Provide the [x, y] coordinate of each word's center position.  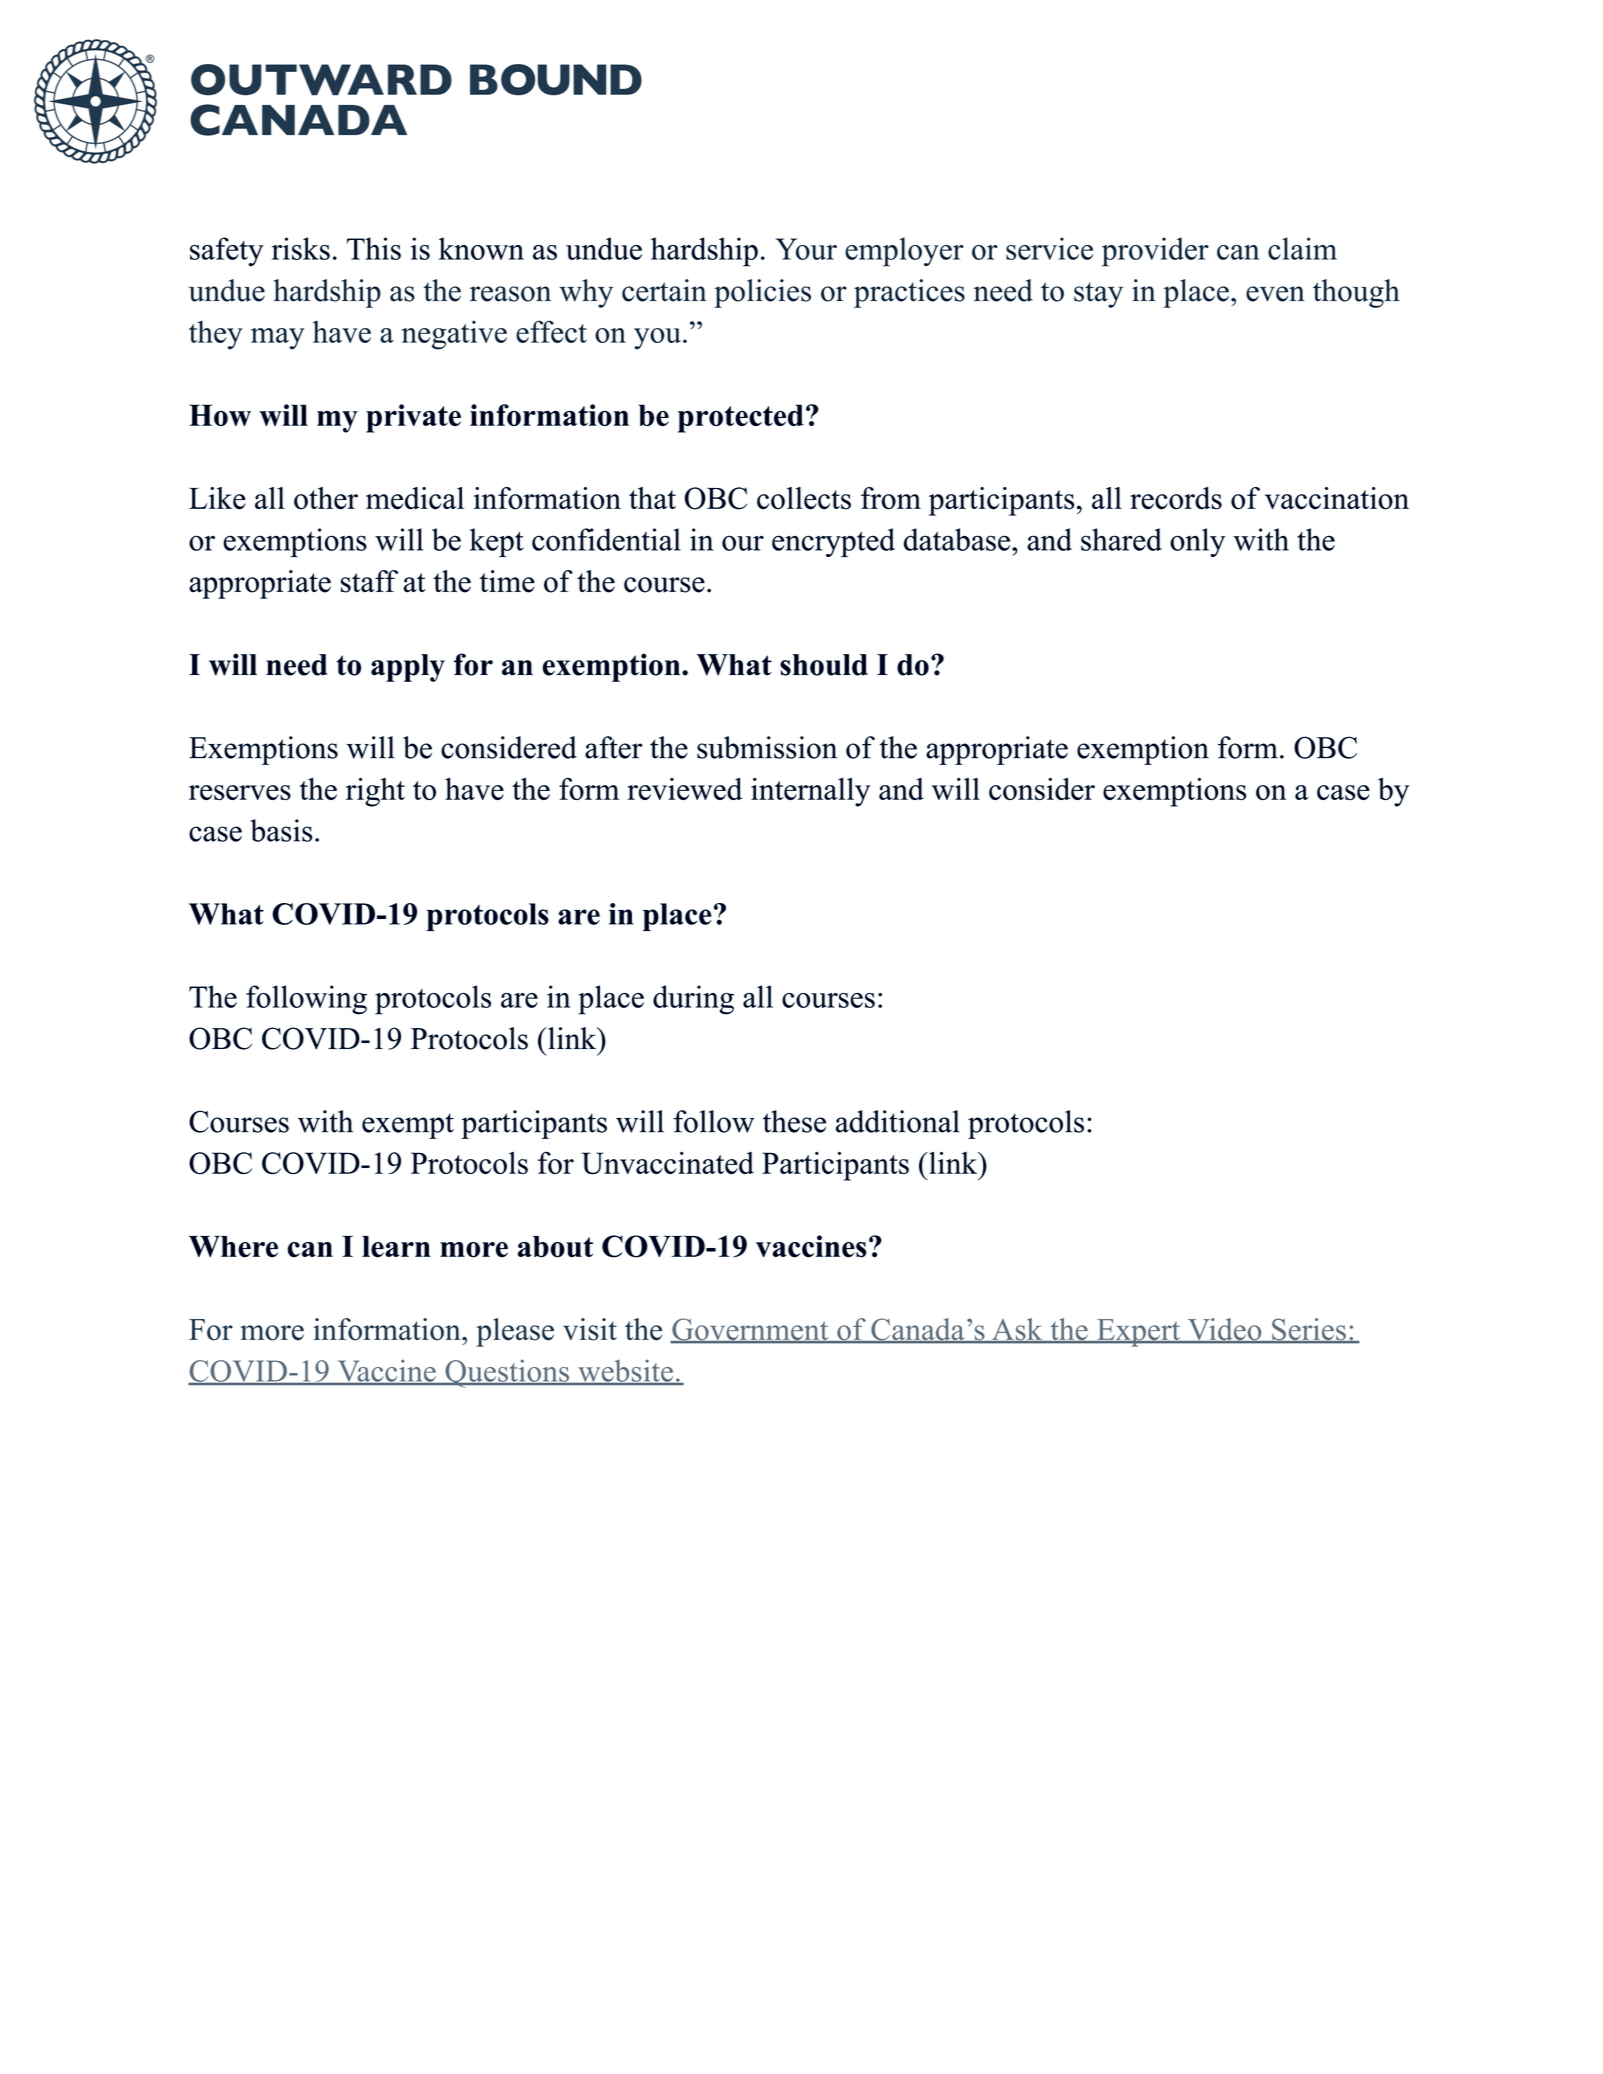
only [1197, 542]
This [374, 248]
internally [810, 792]
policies [762, 293]
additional [898, 1121]
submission [767, 747]
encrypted [833, 542]
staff [369, 581]
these [794, 1121]
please [515, 1332]
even [1275, 294]
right [375, 792]
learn [396, 1247]
